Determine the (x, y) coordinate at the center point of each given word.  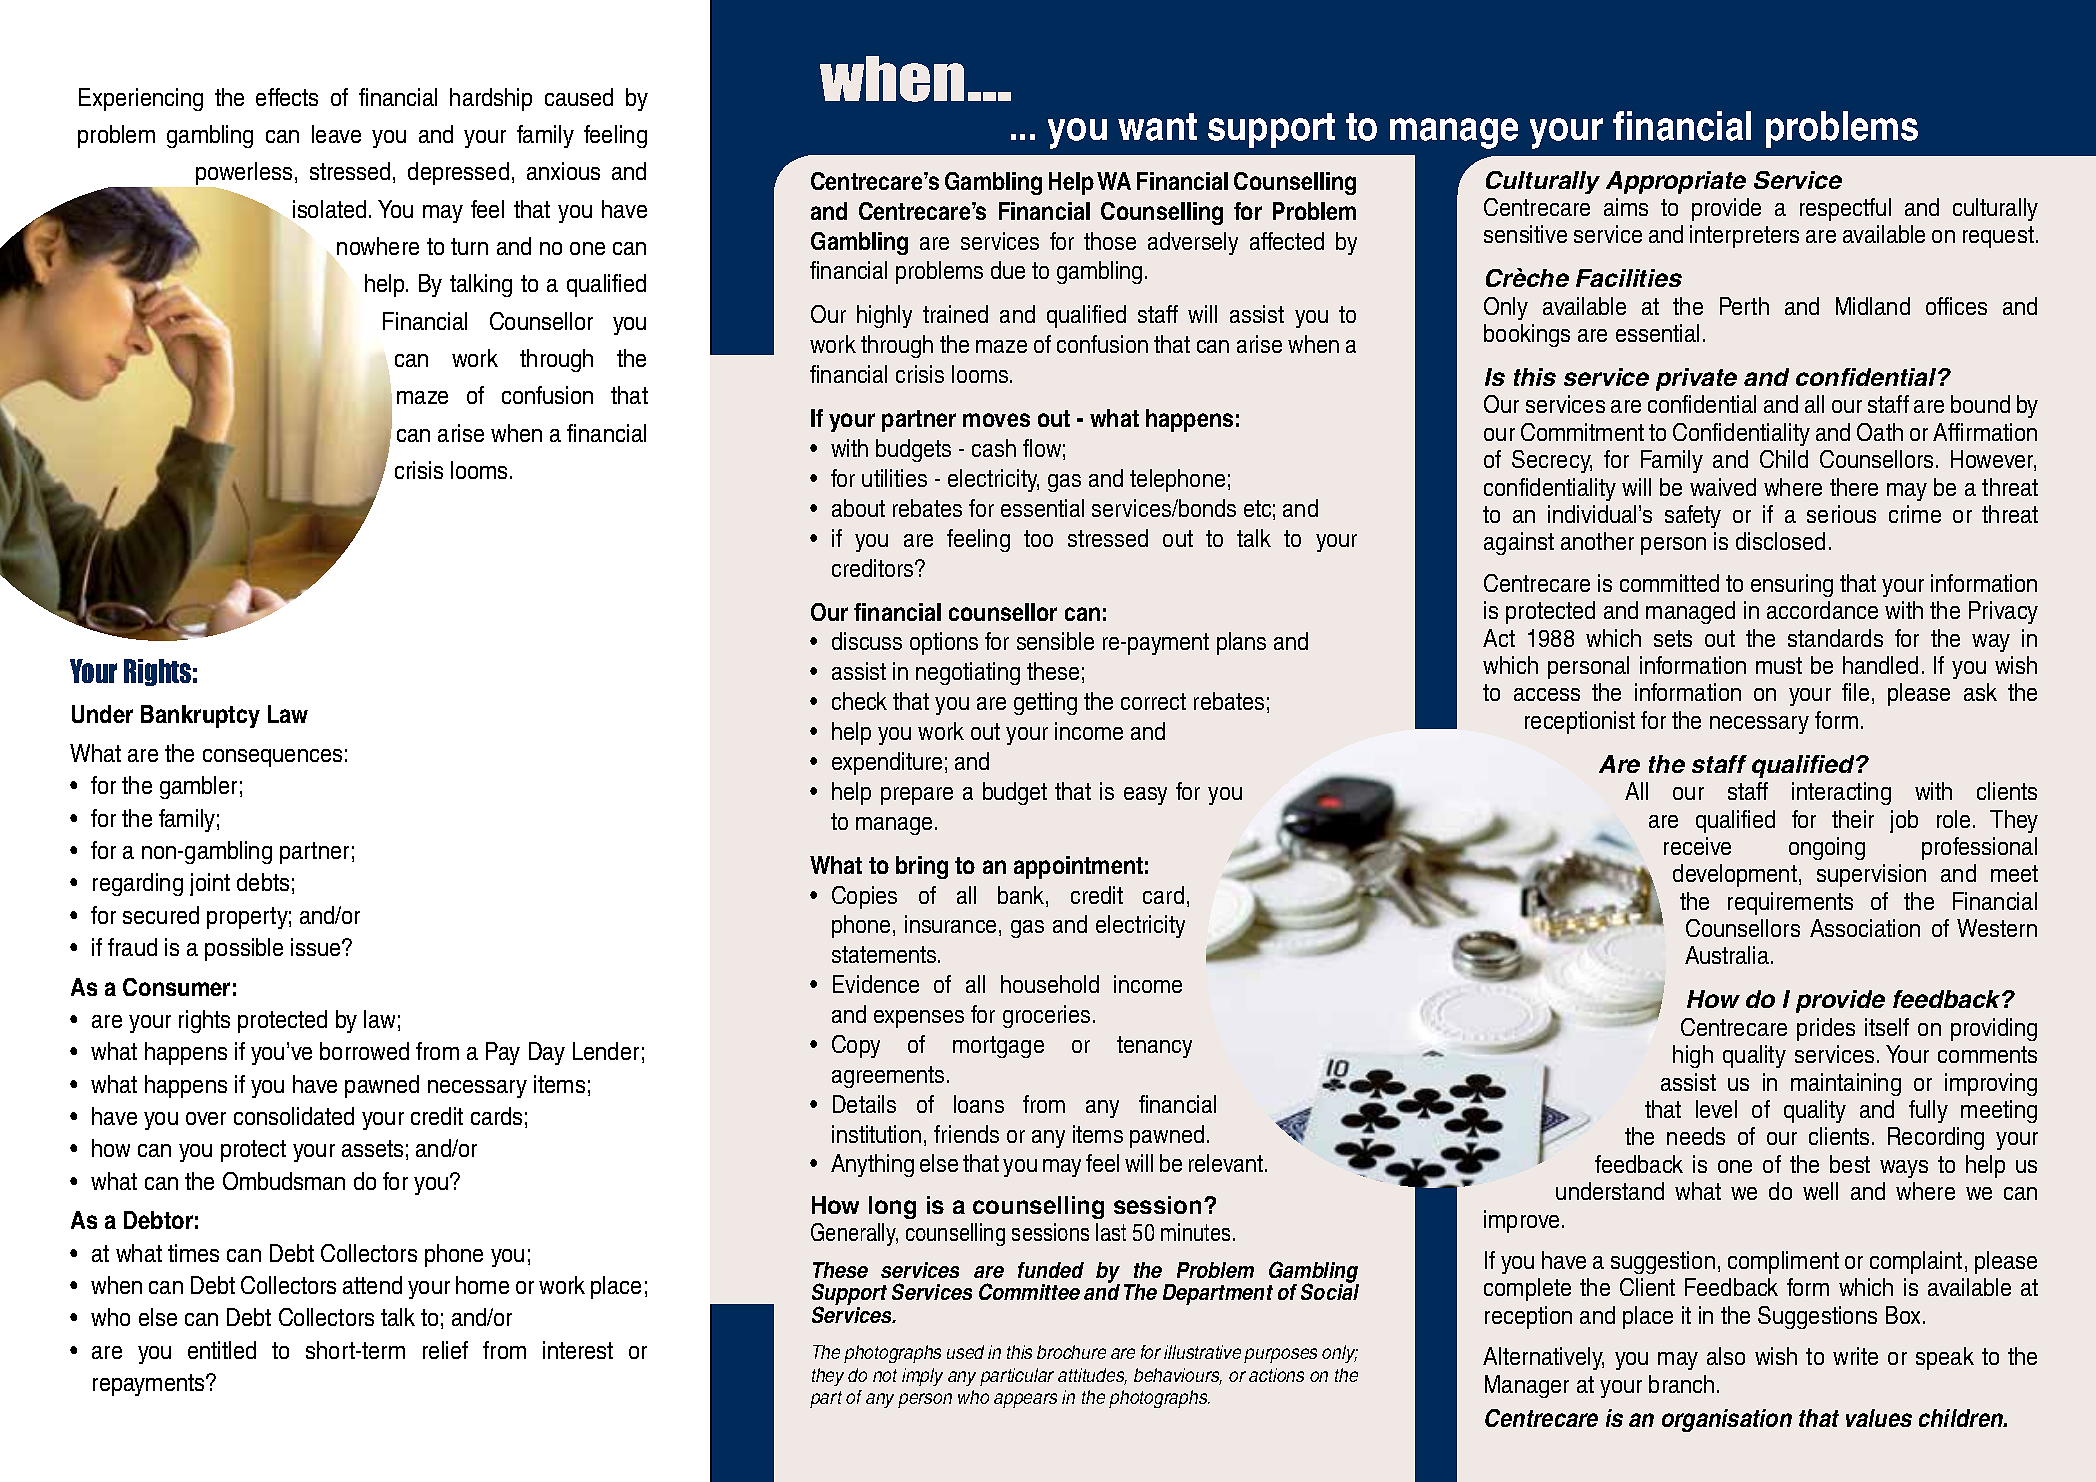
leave (336, 134)
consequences (272, 758)
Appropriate (1676, 182)
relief (445, 1350)
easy (1145, 796)
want (1157, 127)
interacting (1841, 793)
